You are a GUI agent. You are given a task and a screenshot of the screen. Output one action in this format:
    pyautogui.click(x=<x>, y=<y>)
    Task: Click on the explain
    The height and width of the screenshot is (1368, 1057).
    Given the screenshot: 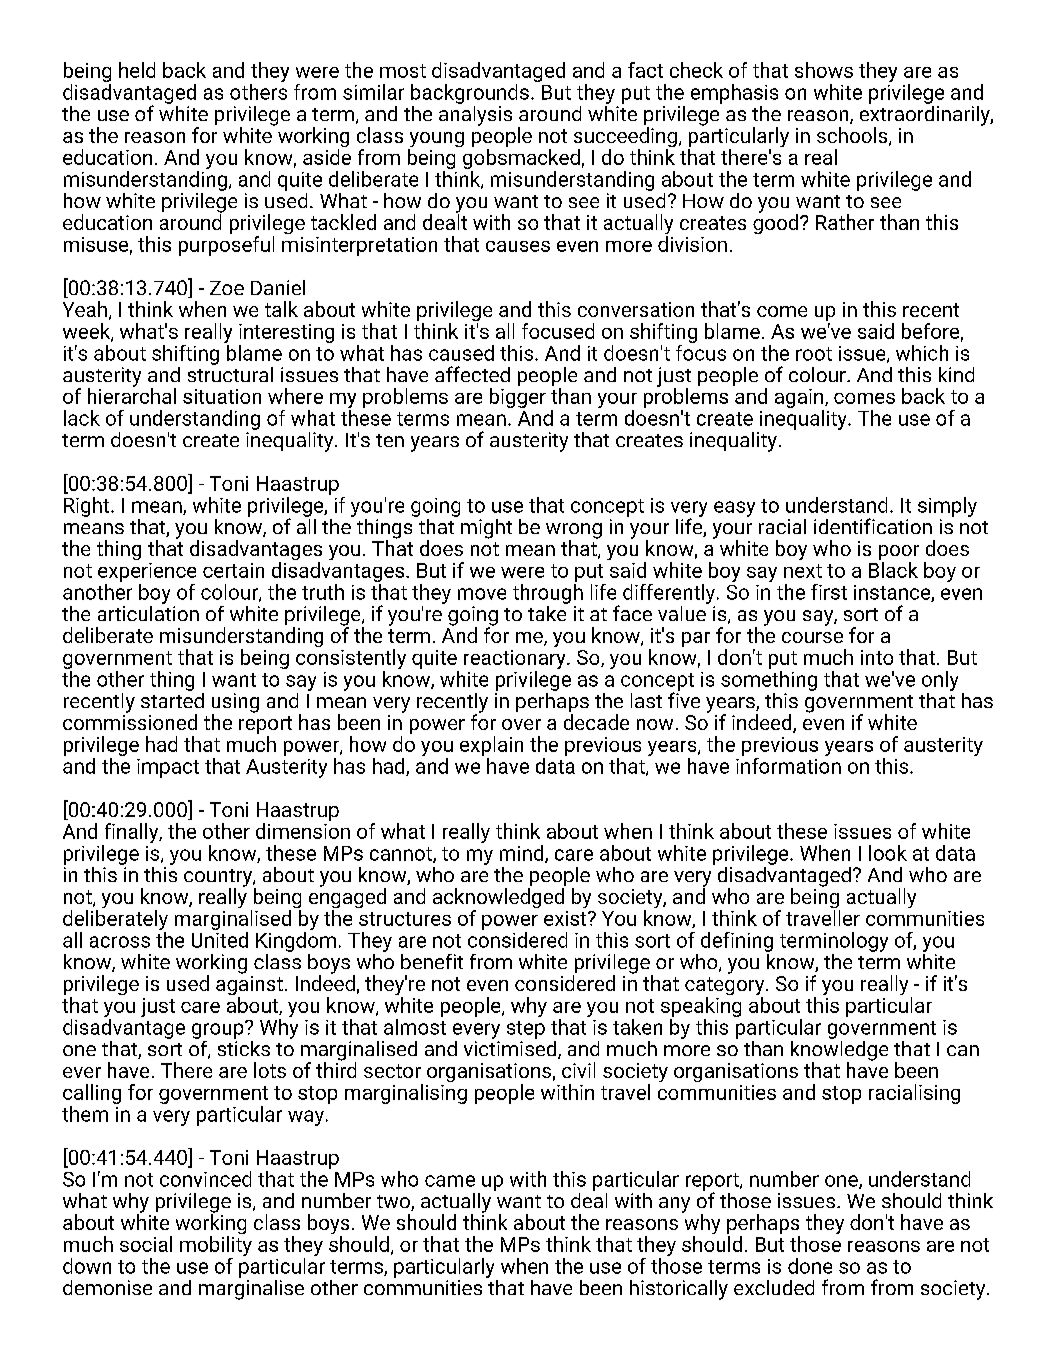 What is the action you would take?
    pyautogui.click(x=491, y=746)
